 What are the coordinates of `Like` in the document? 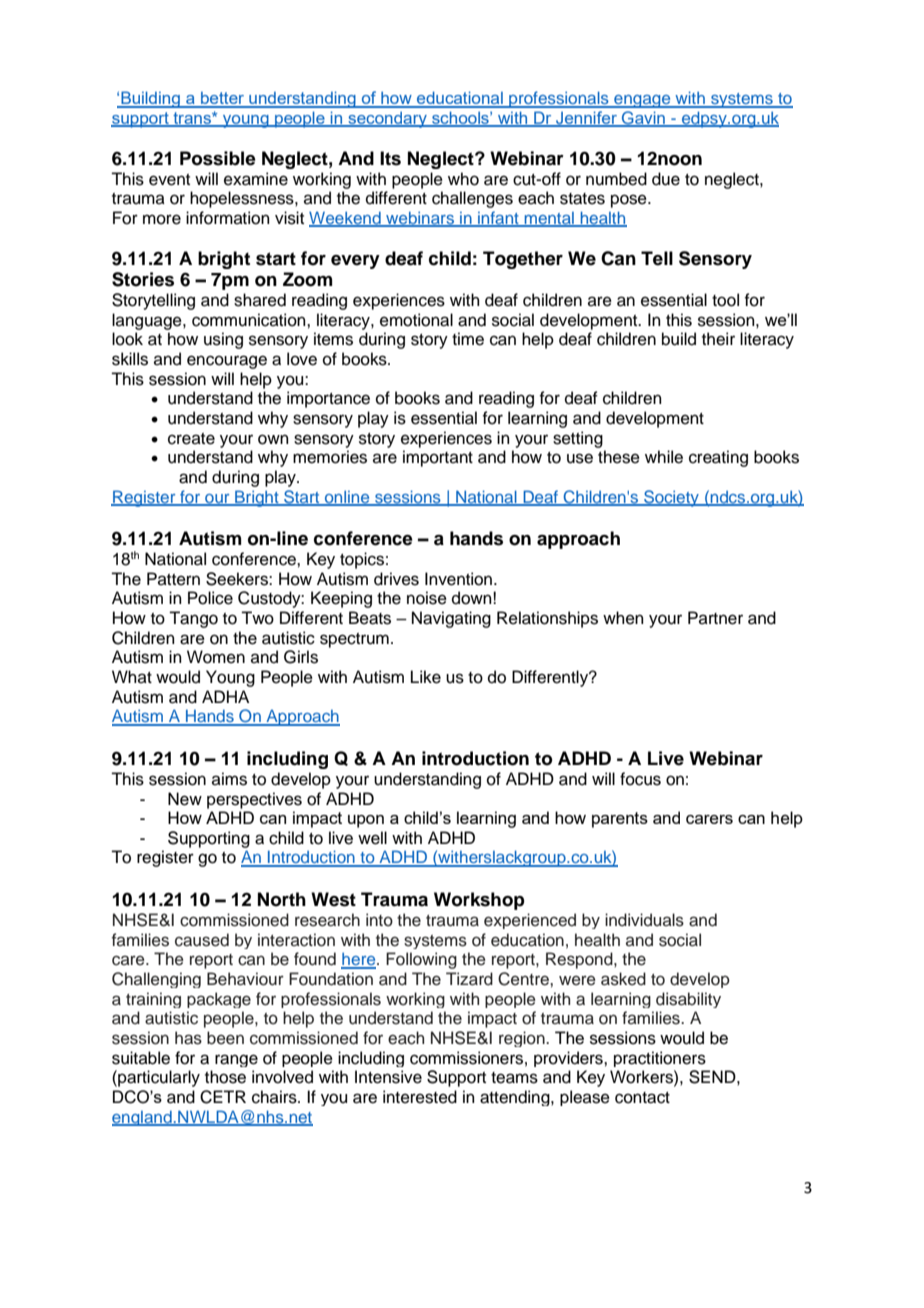 It's located at (426, 677).
